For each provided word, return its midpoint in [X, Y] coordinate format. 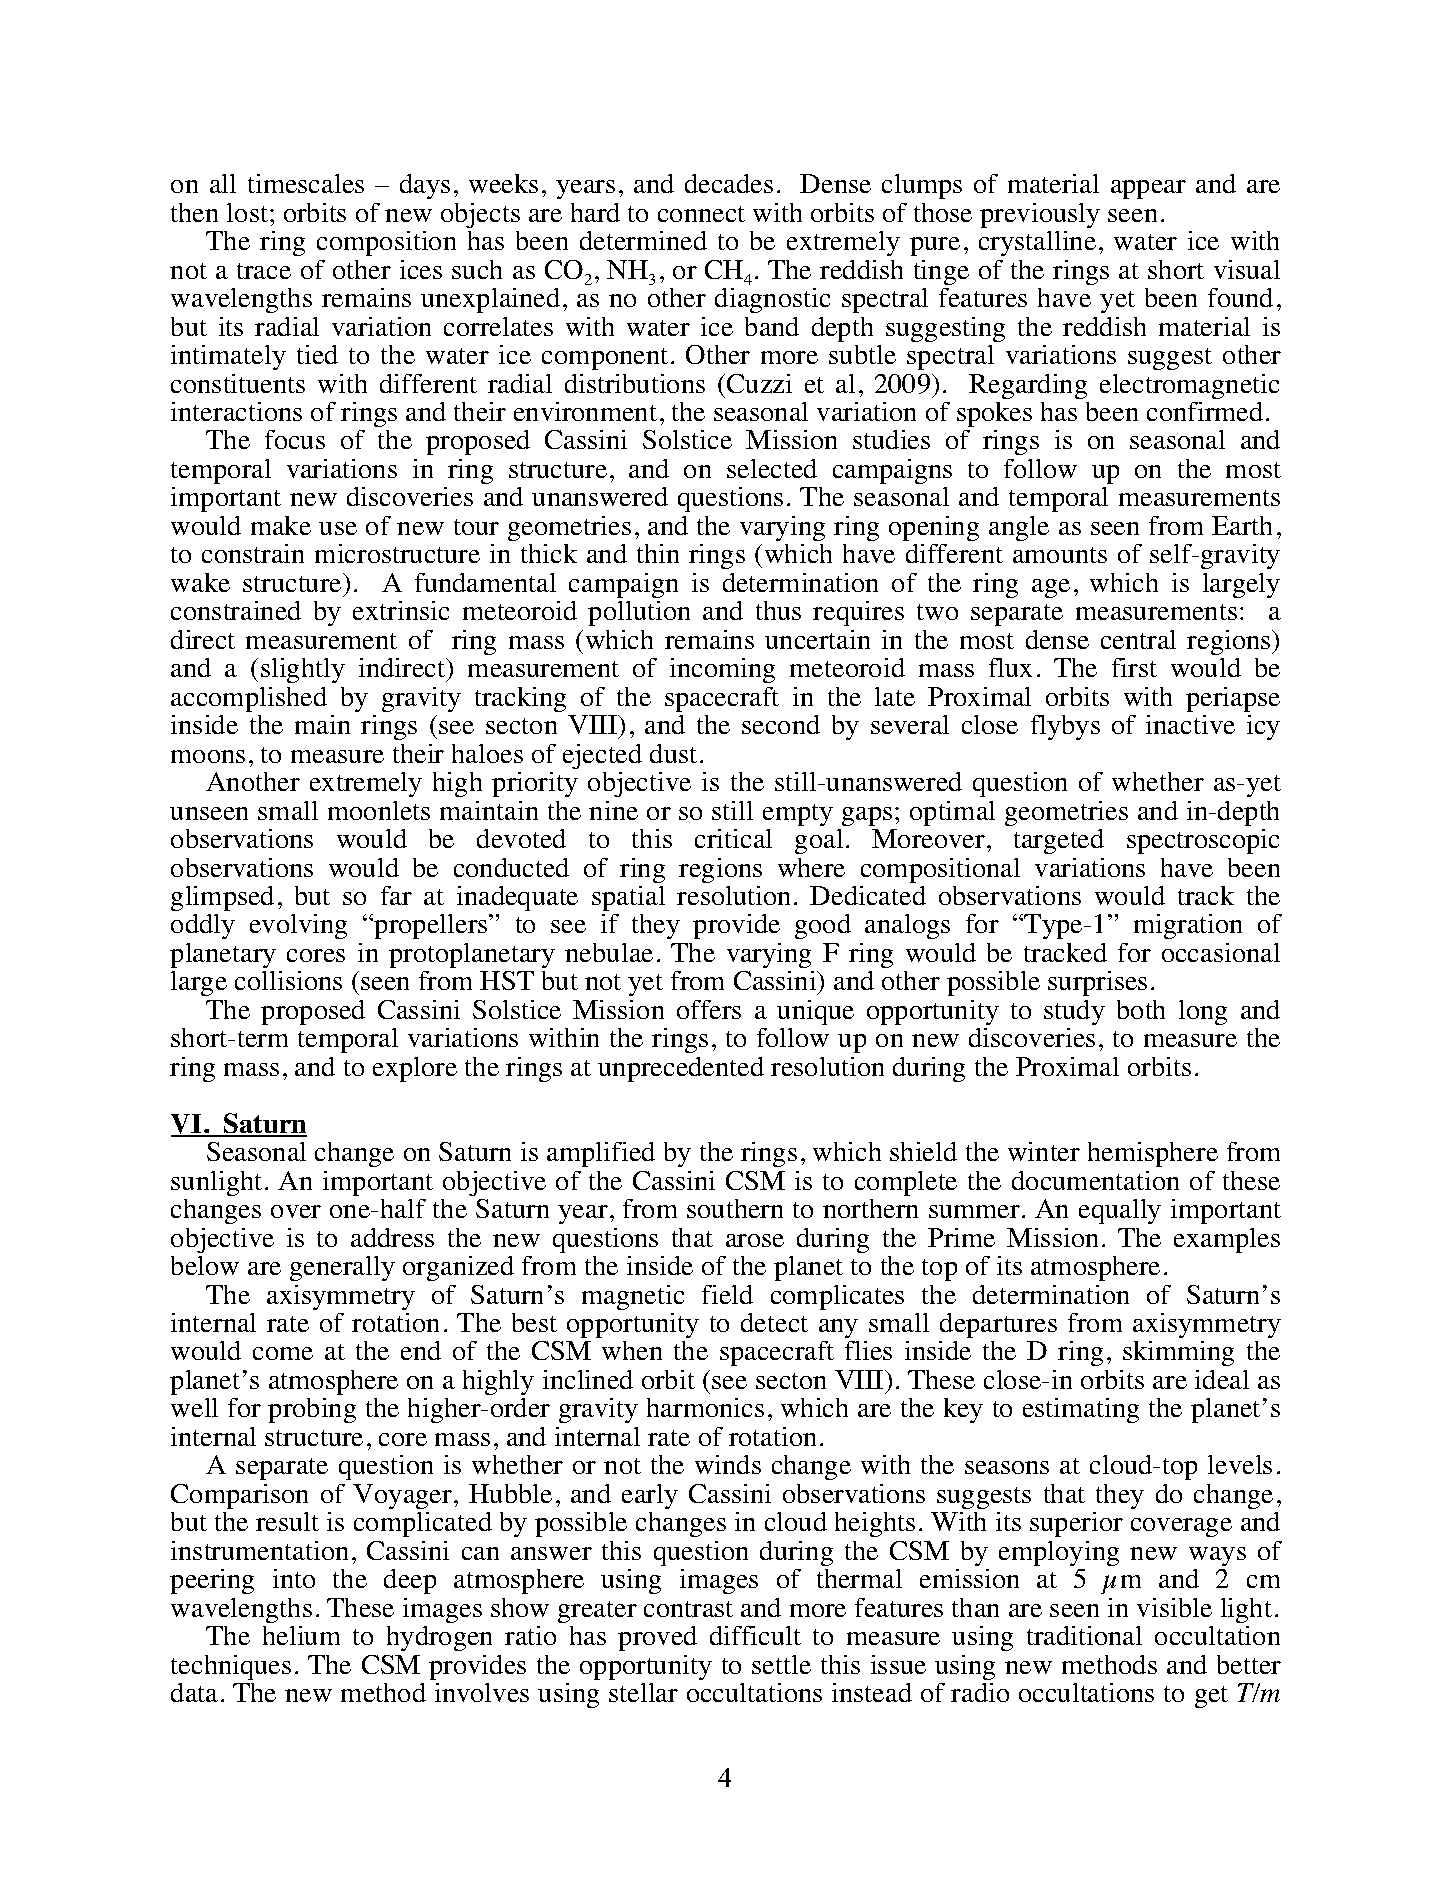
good [823, 926]
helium [301, 1635]
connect [701, 214]
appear [1148, 189]
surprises [1097, 983]
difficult [755, 1635]
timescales [306, 183]
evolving [298, 926]
